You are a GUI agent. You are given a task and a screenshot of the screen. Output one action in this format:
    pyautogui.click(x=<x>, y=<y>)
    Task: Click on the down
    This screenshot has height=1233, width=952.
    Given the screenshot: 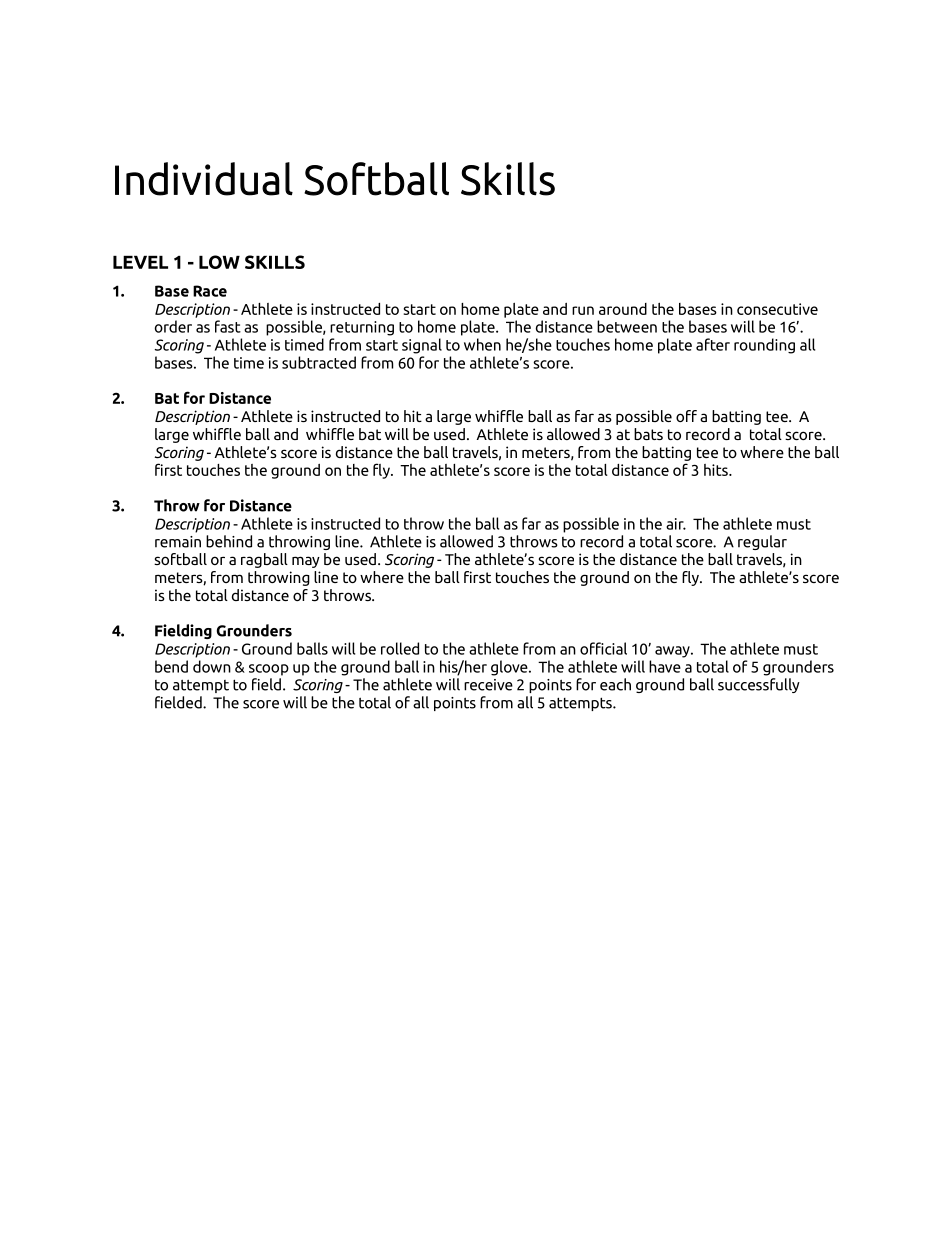 What is the action you would take?
    pyautogui.click(x=212, y=666)
